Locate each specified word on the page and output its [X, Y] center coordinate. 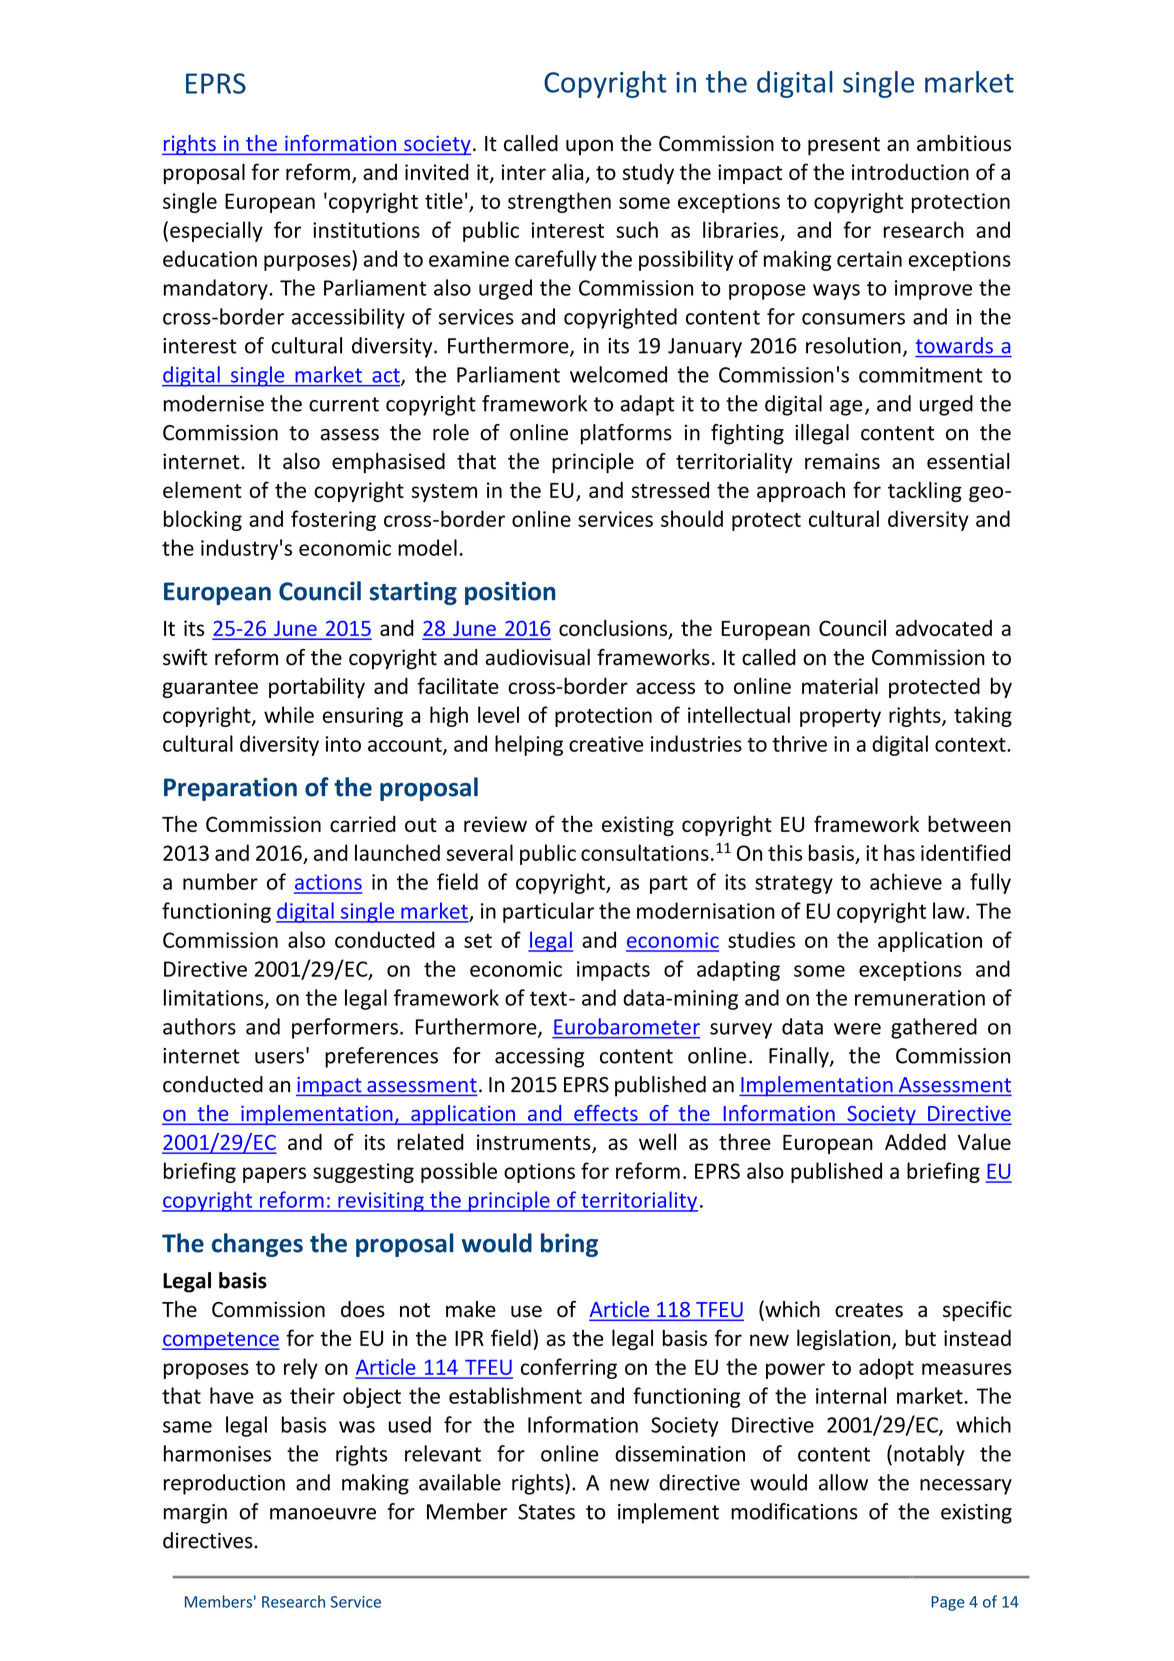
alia [569, 173]
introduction [910, 171]
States [546, 1512]
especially [216, 231]
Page [948, 1603]
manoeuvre [323, 1514]
